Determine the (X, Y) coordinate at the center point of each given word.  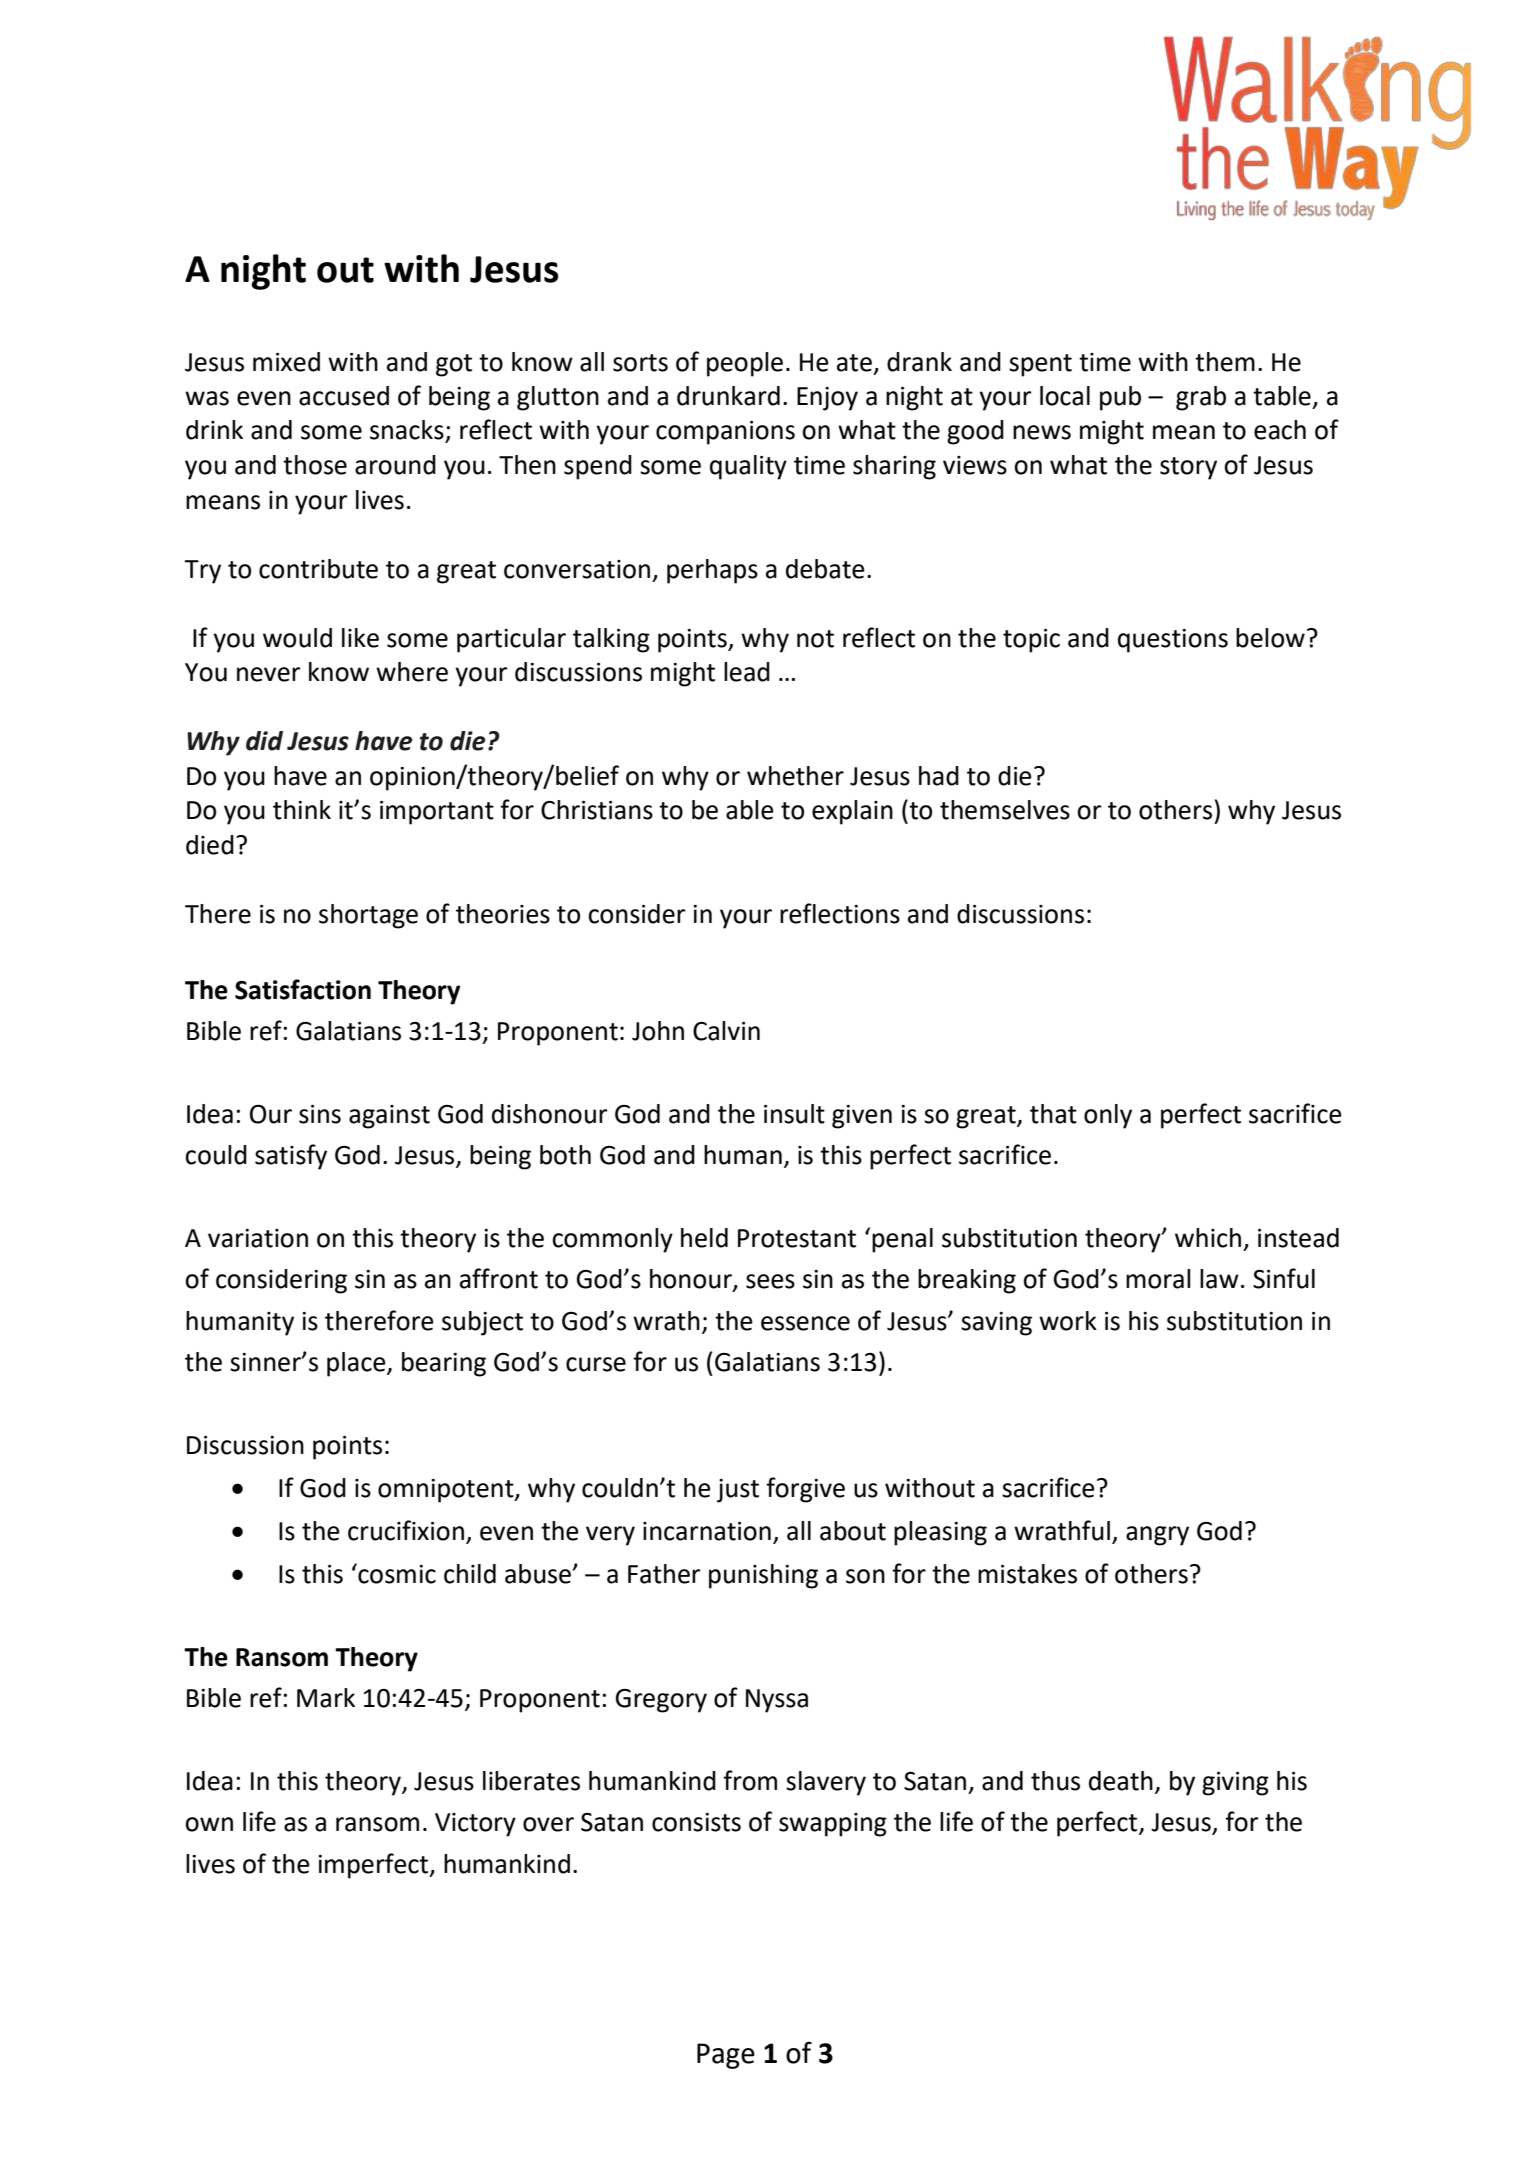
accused (344, 396)
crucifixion (406, 1530)
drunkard (728, 396)
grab (1201, 398)
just (738, 1491)
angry (1157, 1536)
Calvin (726, 1031)
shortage (368, 916)
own (209, 1824)
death (1121, 1781)
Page (726, 2056)
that (1053, 1114)
